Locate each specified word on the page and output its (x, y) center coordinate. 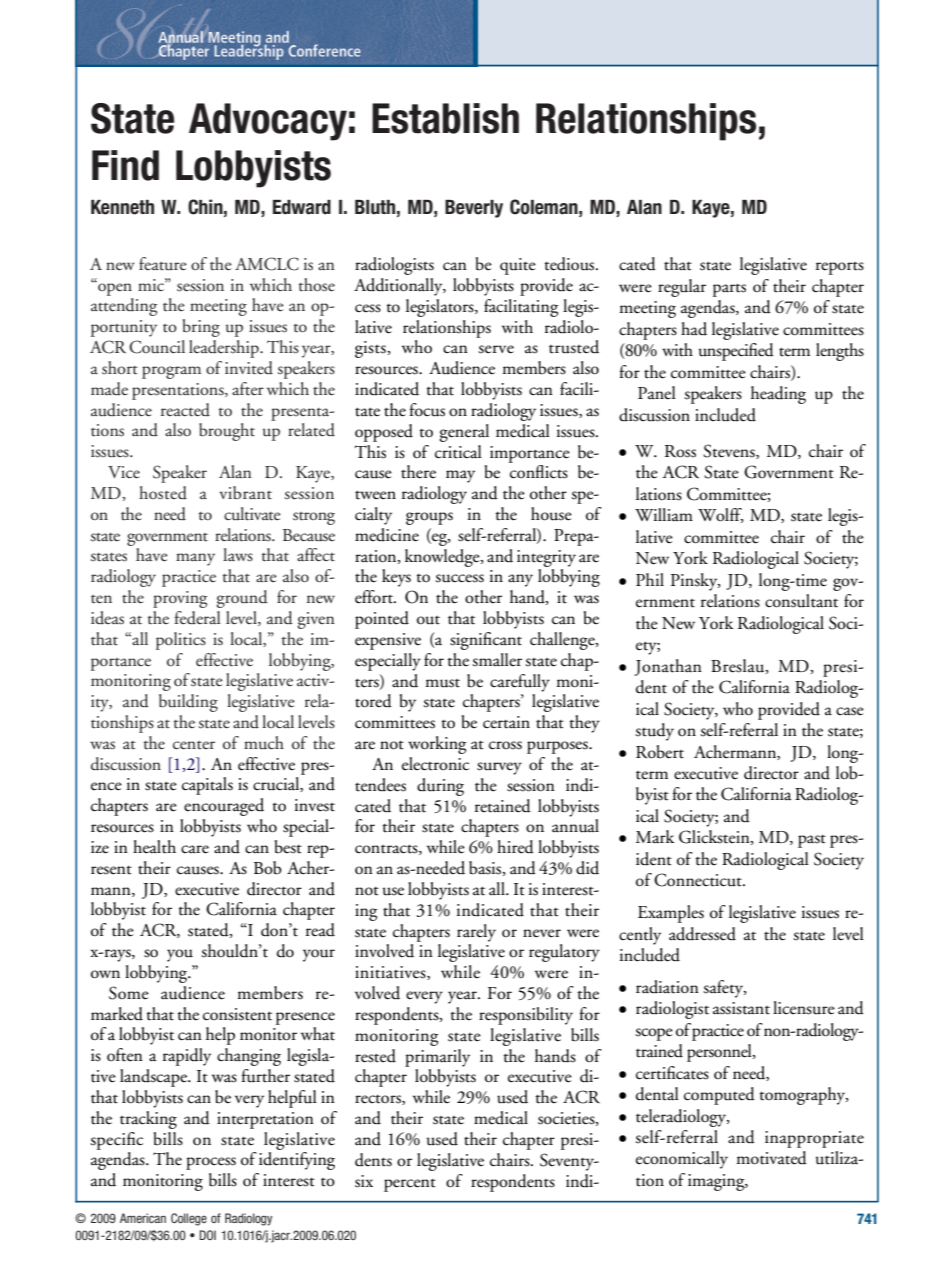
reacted (185, 410)
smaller (497, 660)
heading (778, 395)
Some (129, 993)
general (464, 433)
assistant (741, 1008)
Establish (445, 118)
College (189, 1219)
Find (125, 165)
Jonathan (668, 667)
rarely (476, 933)
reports (840, 268)
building (188, 703)
